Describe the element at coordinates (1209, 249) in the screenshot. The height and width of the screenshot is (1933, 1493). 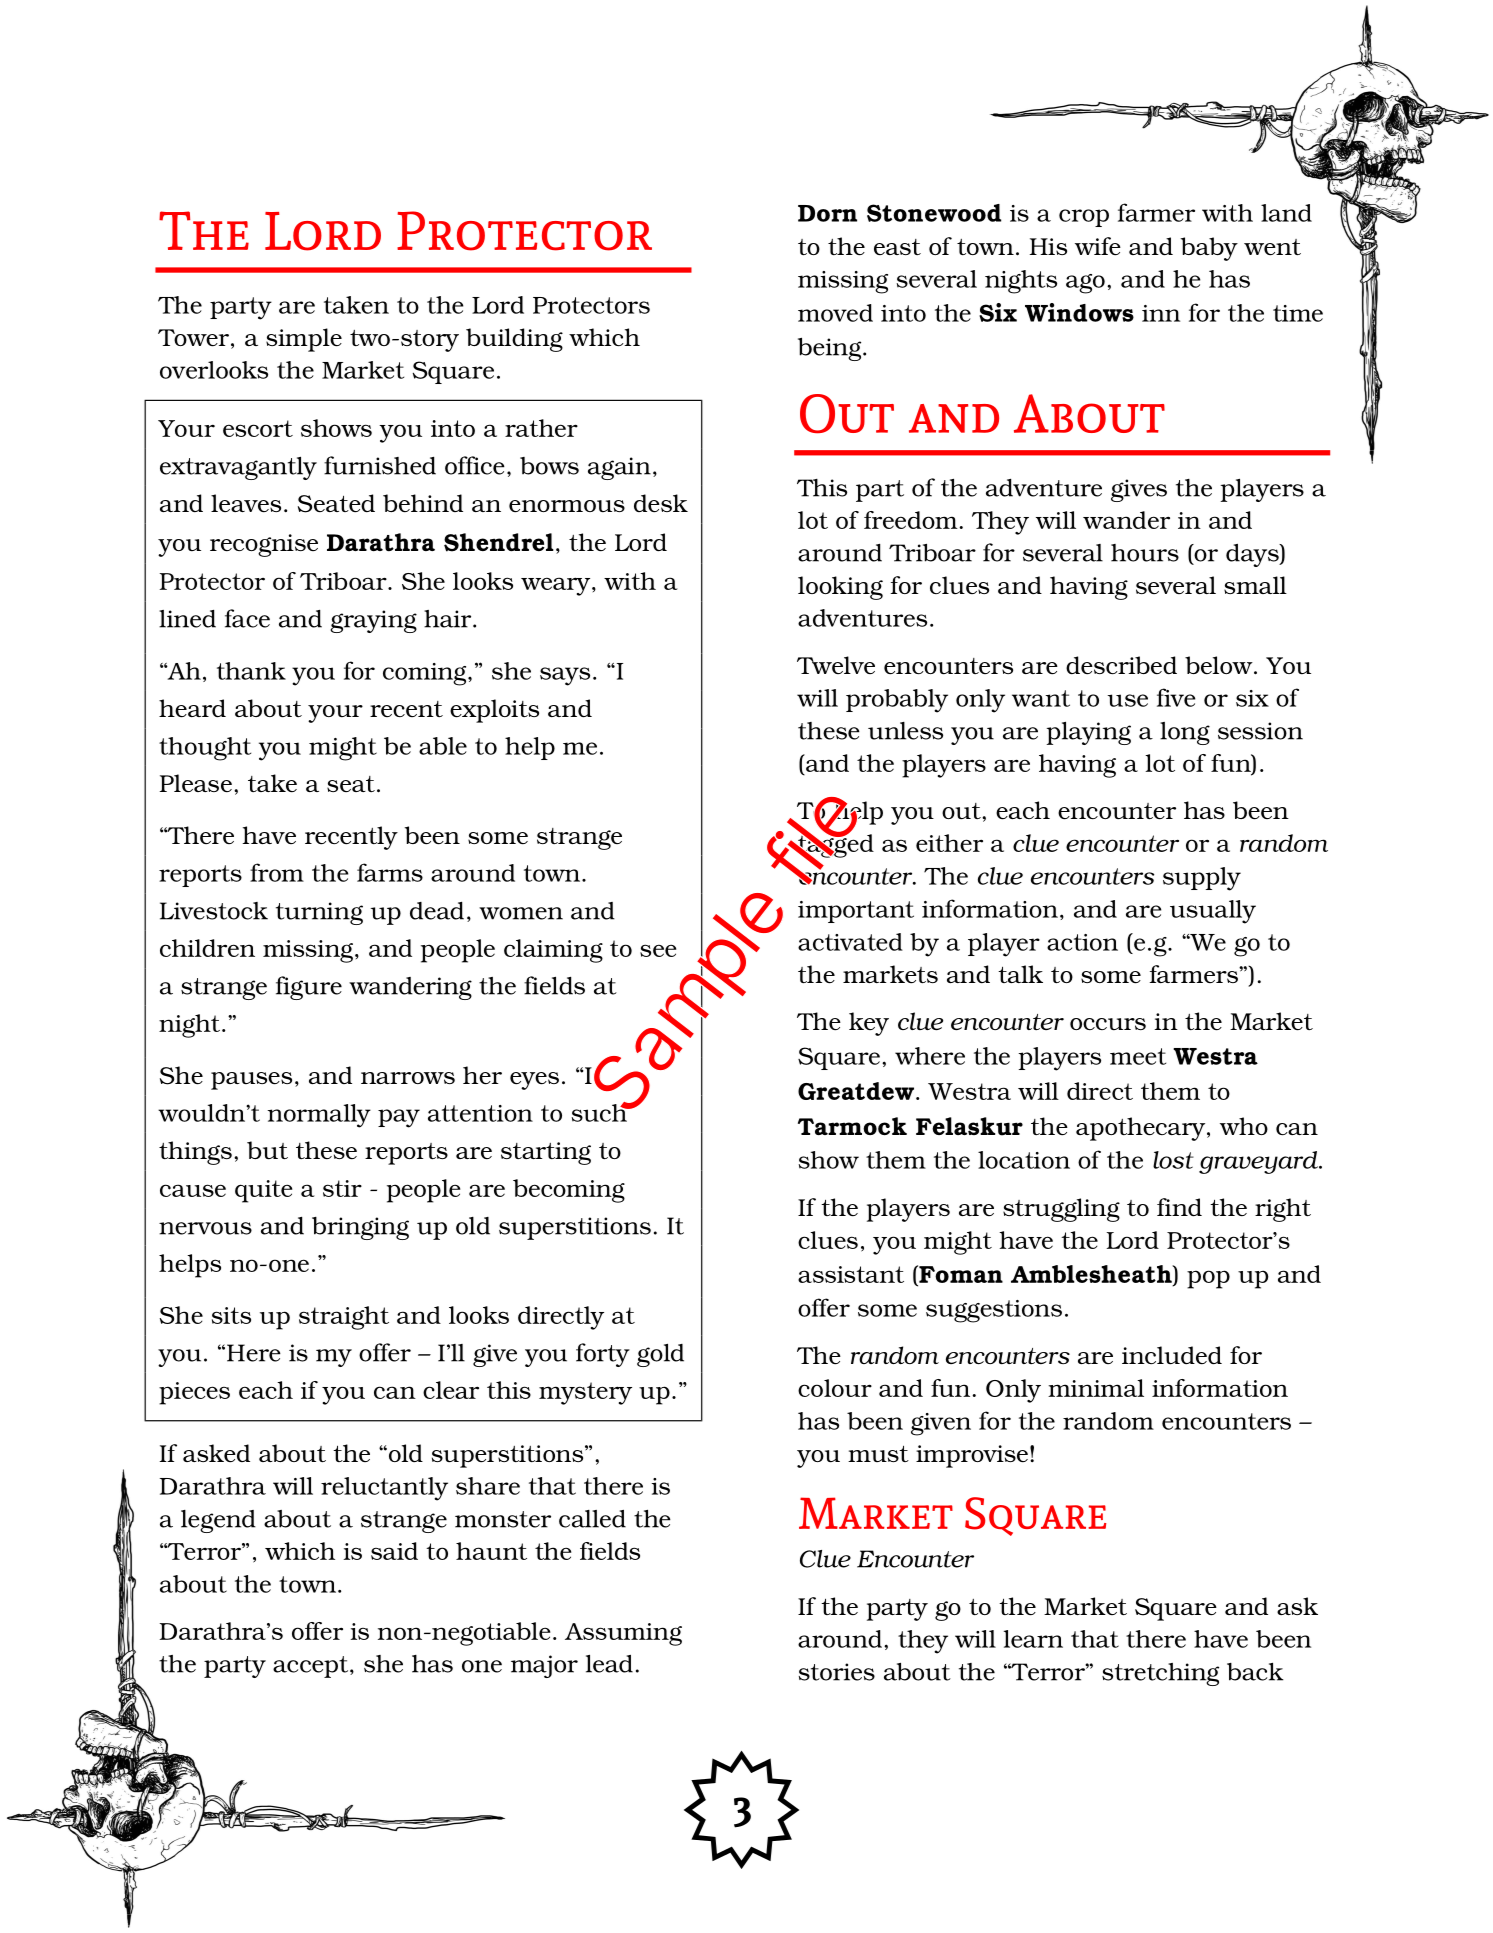
I see `baby` at that location.
